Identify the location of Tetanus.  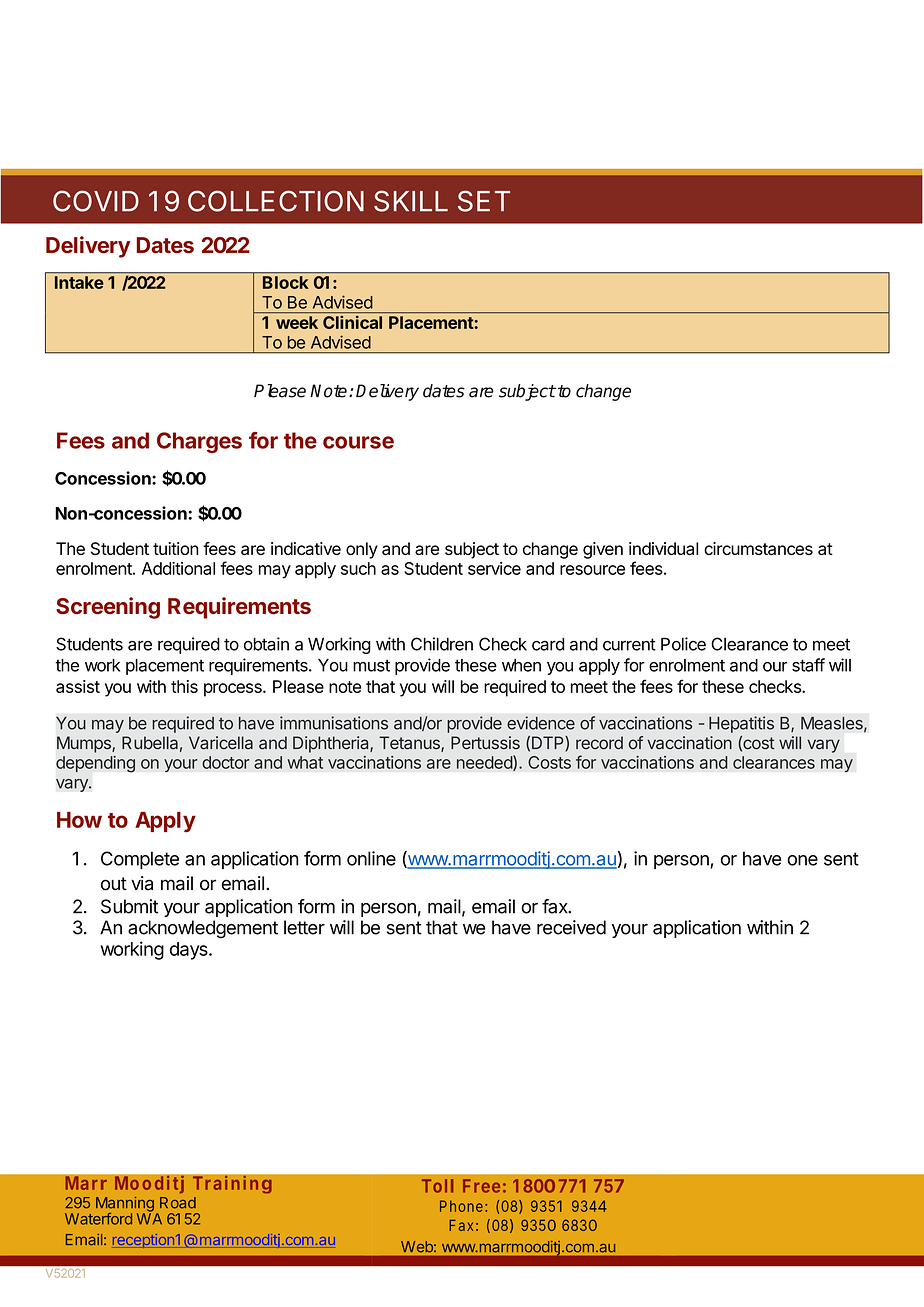
(410, 744).
